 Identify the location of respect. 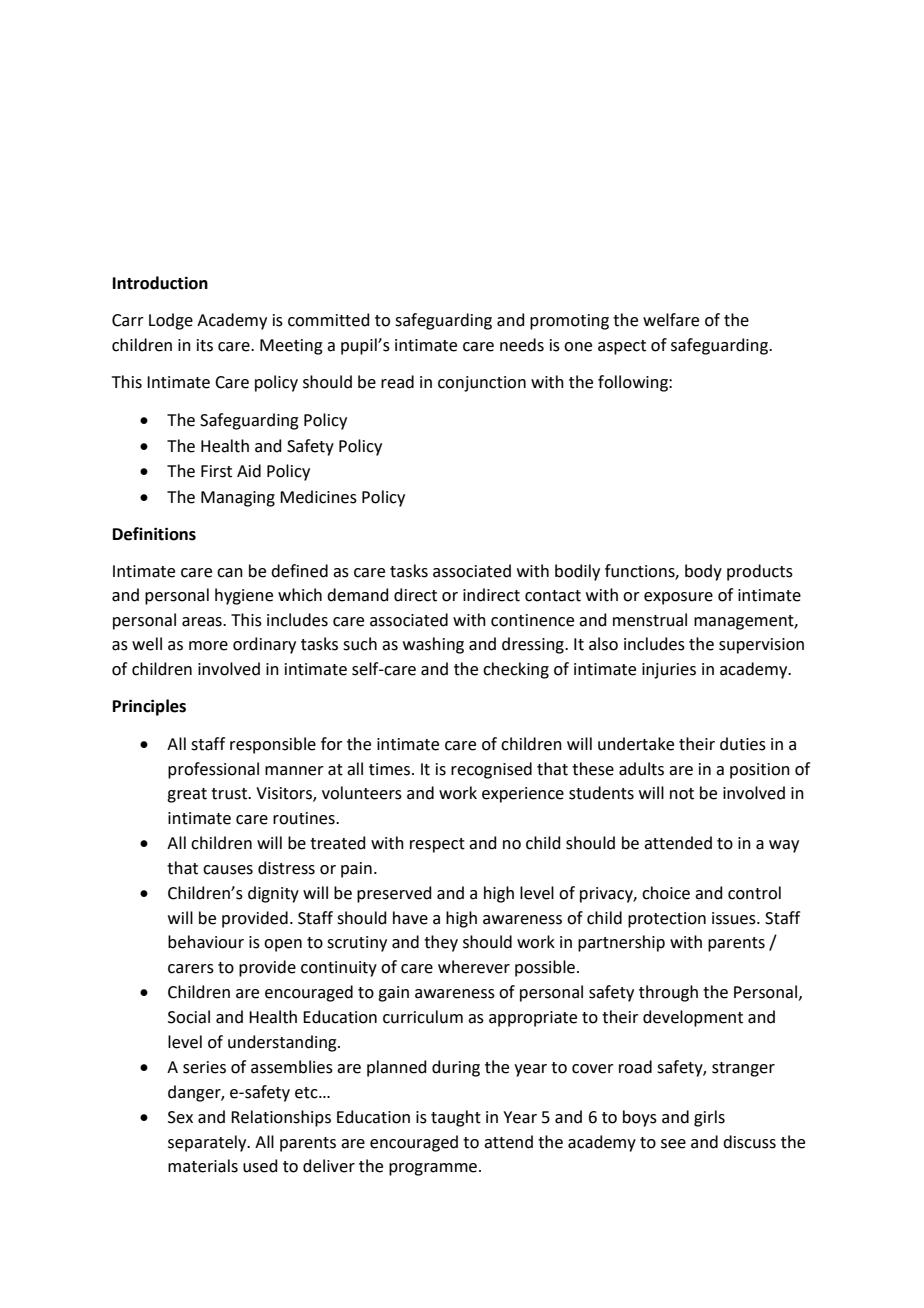
(437, 845).
